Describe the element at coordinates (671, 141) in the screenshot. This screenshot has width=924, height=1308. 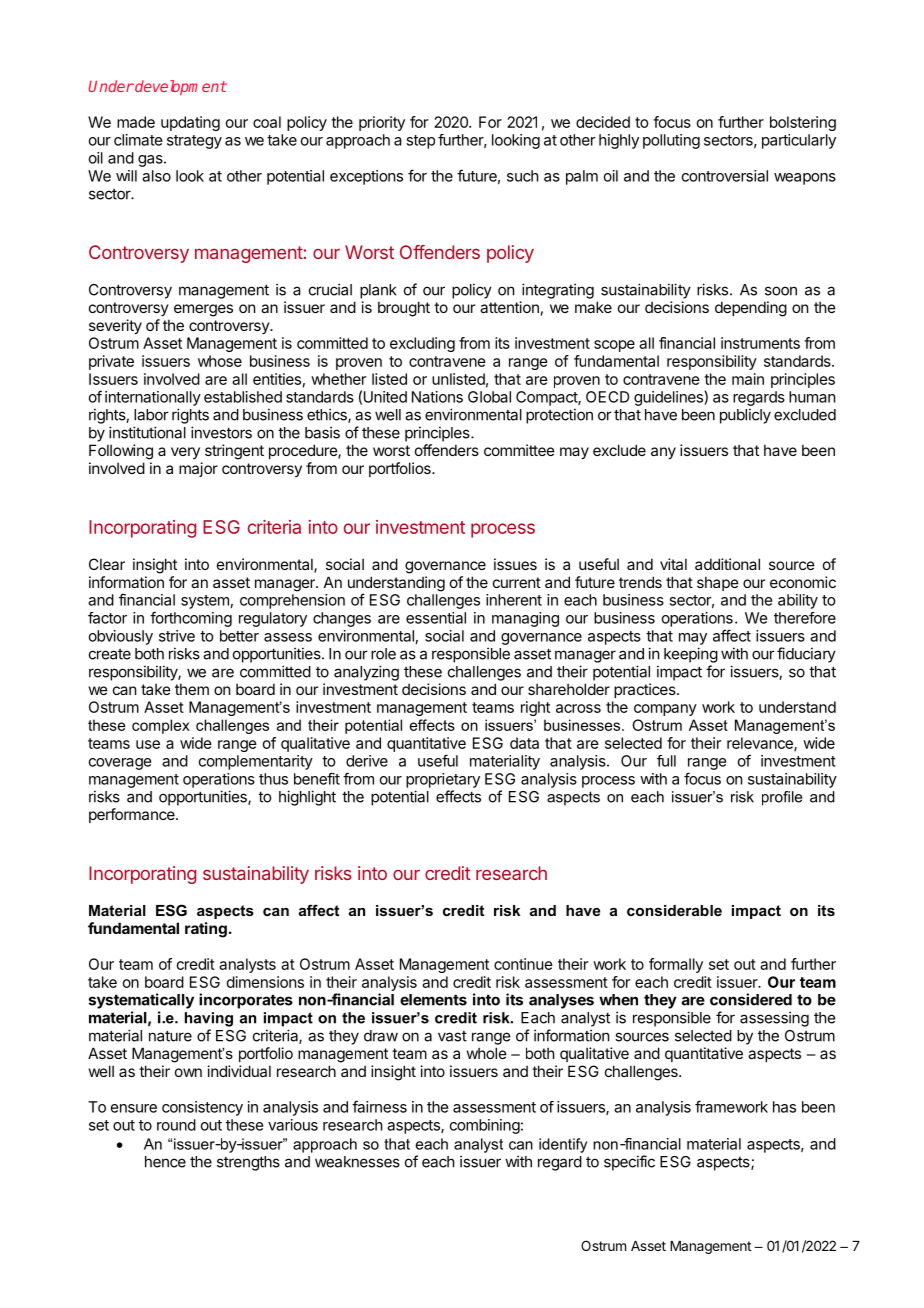
I see `polluting` at that location.
